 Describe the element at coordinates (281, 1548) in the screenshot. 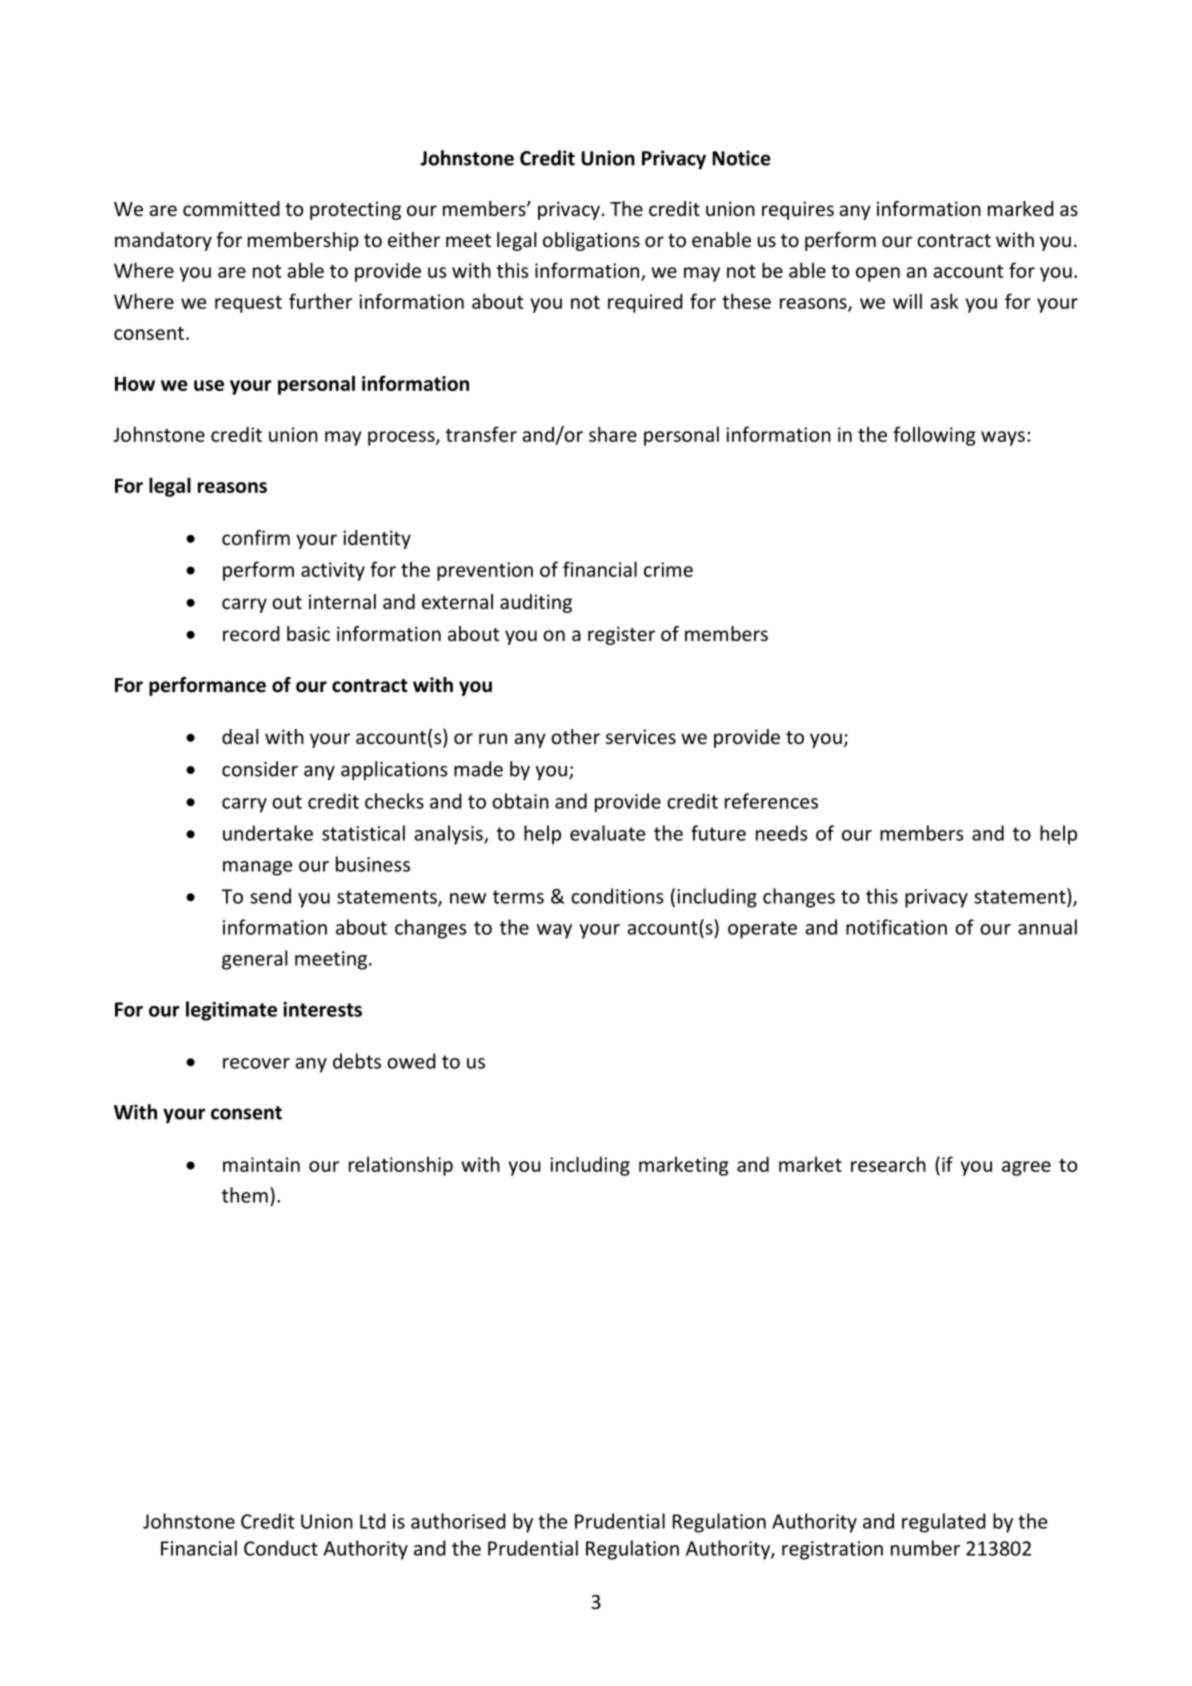

I see `Conduct` at that location.
